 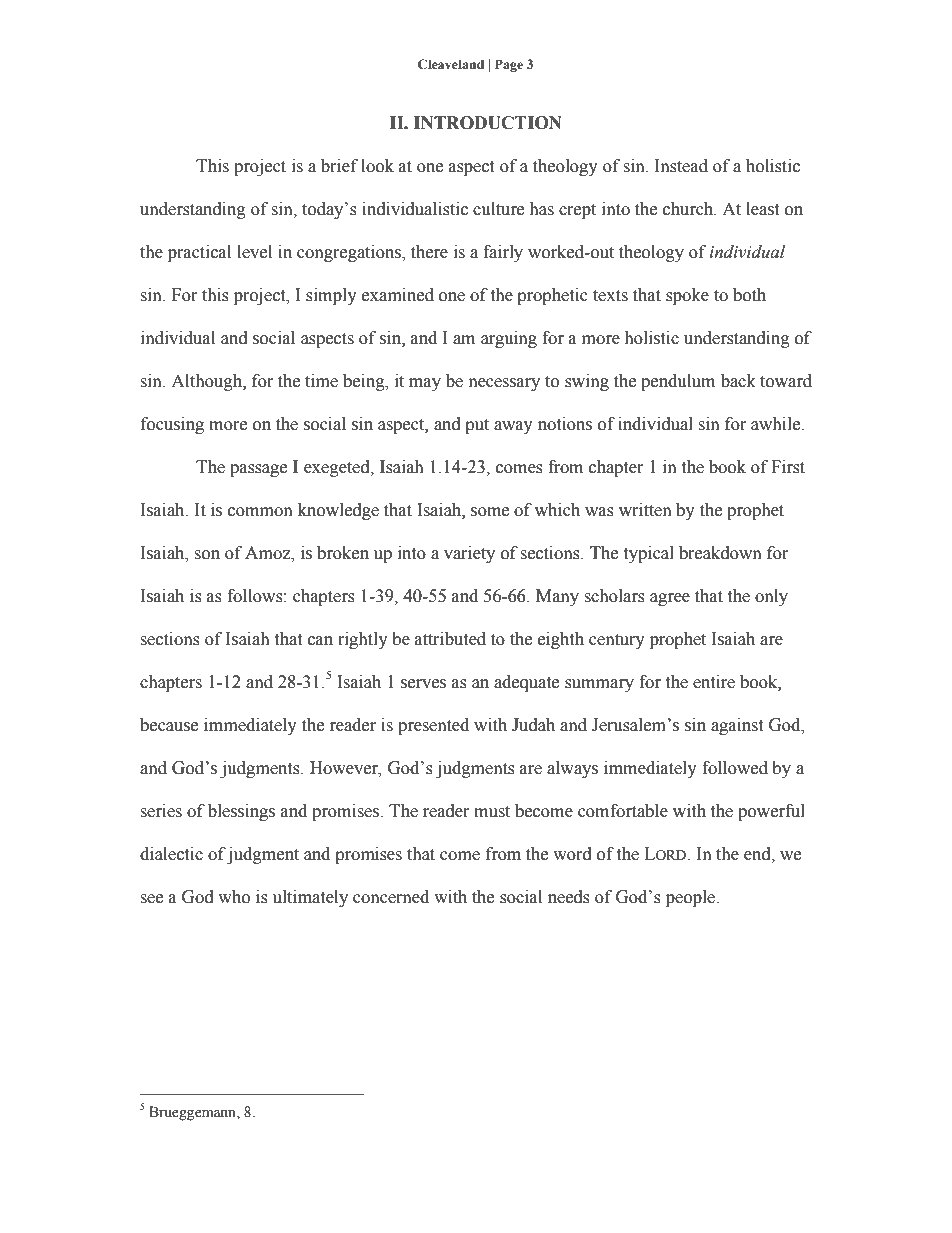 I want to click on agree, so click(x=670, y=599).
